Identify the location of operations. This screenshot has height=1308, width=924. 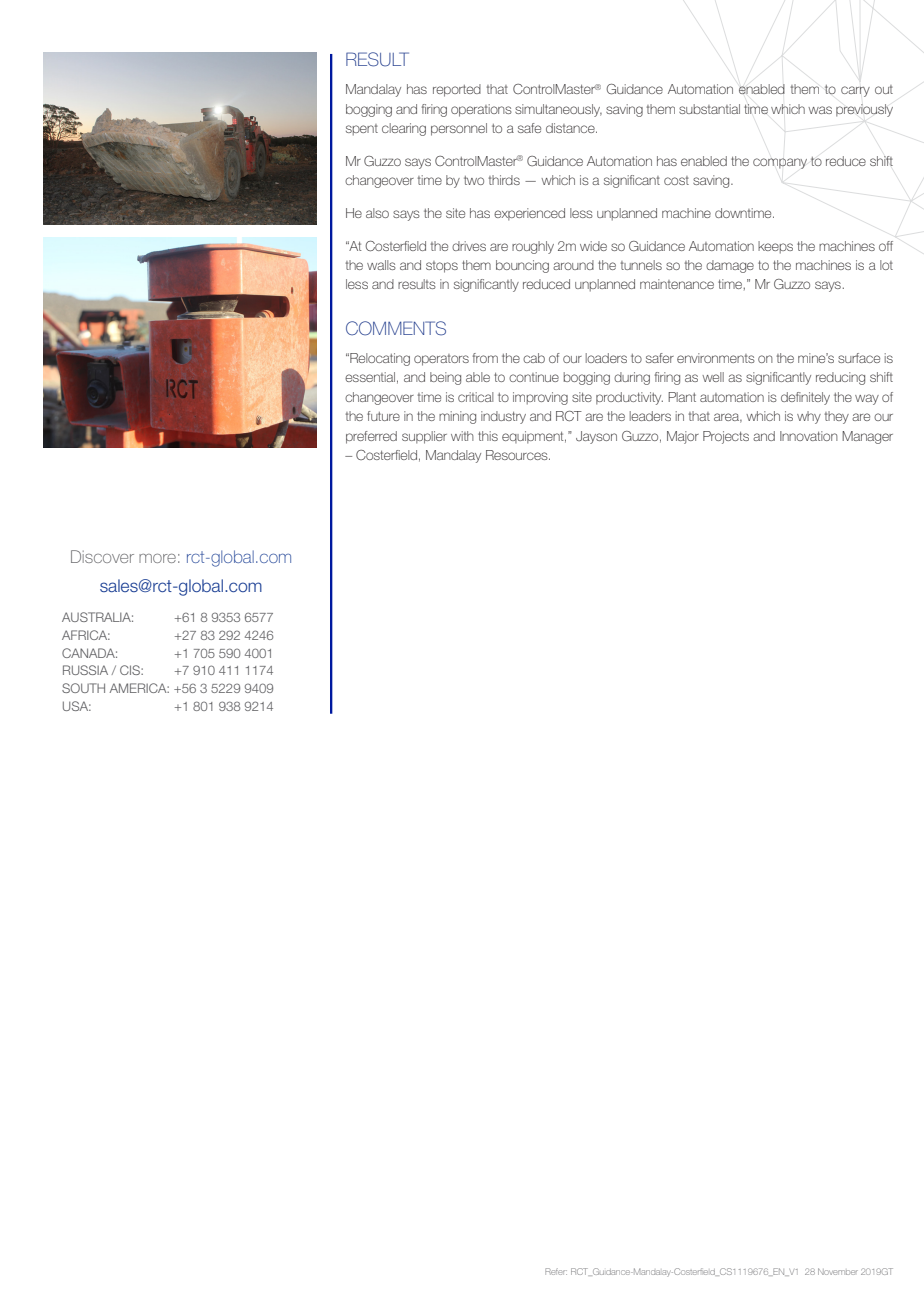
(481, 110).
